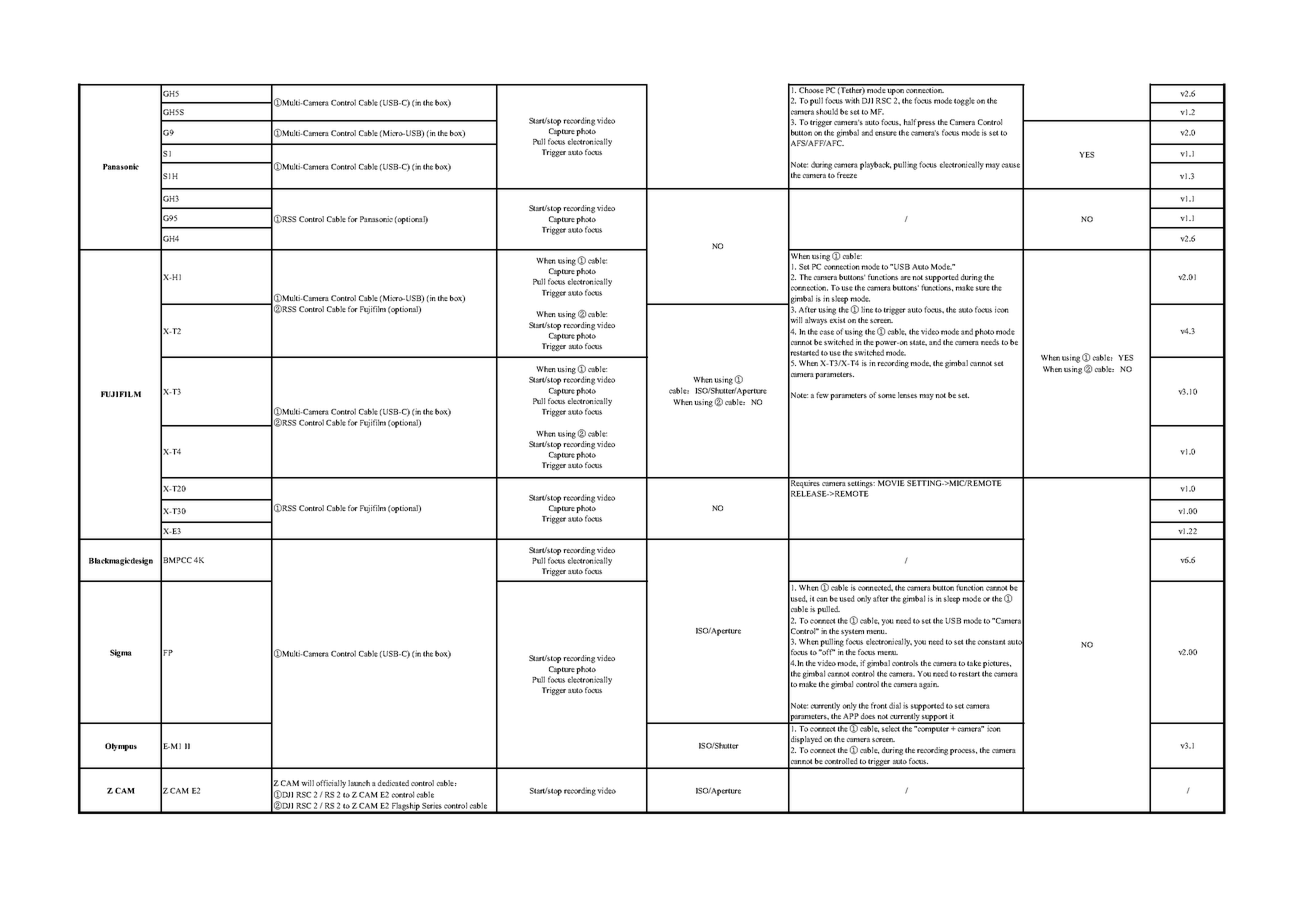 The height and width of the page is (924, 1308). I want to click on should, so click(827, 111).
